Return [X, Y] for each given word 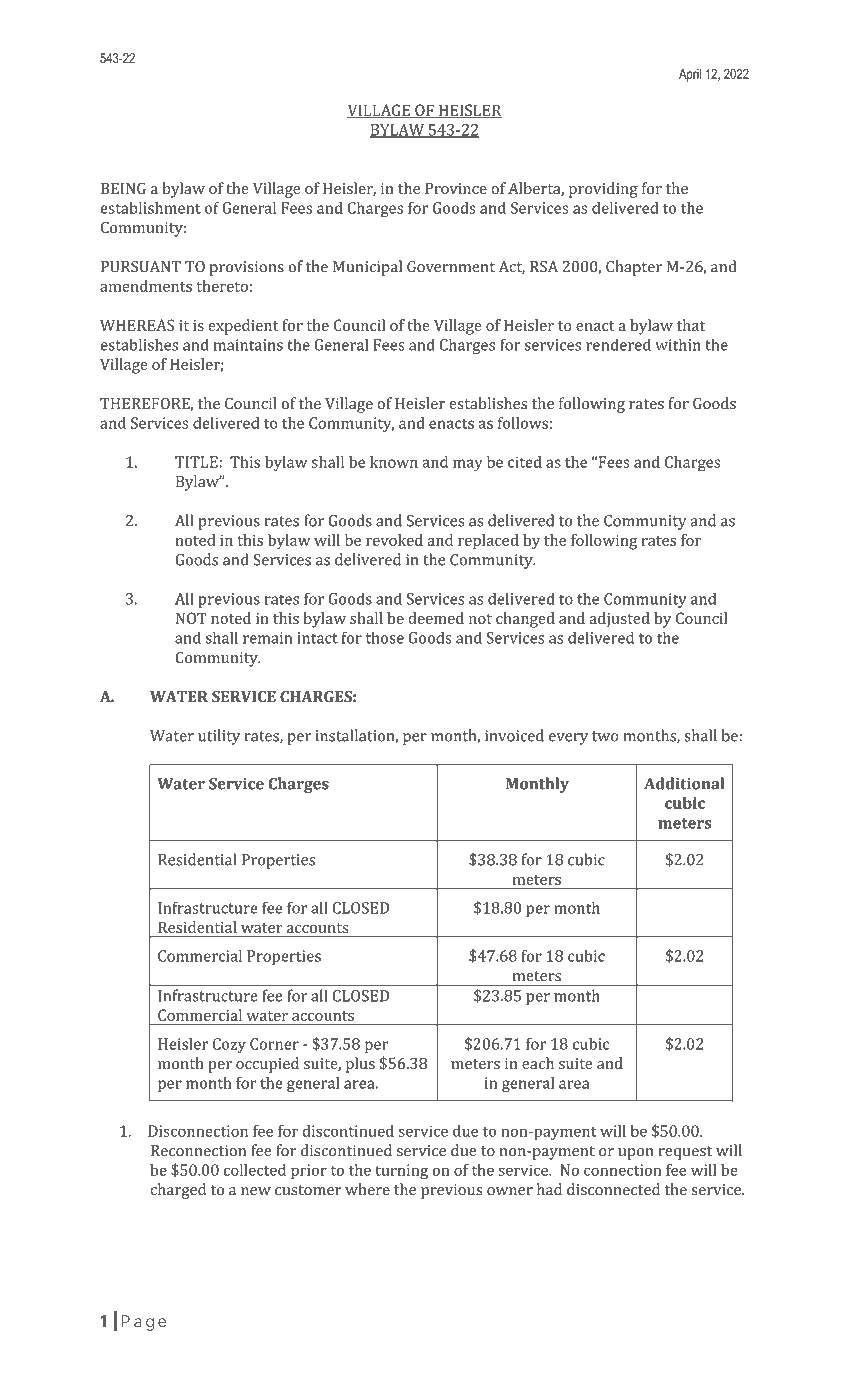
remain [268, 638]
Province [456, 188]
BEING [123, 188]
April [690, 75]
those [385, 637]
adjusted [619, 619]
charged [178, 1191]
